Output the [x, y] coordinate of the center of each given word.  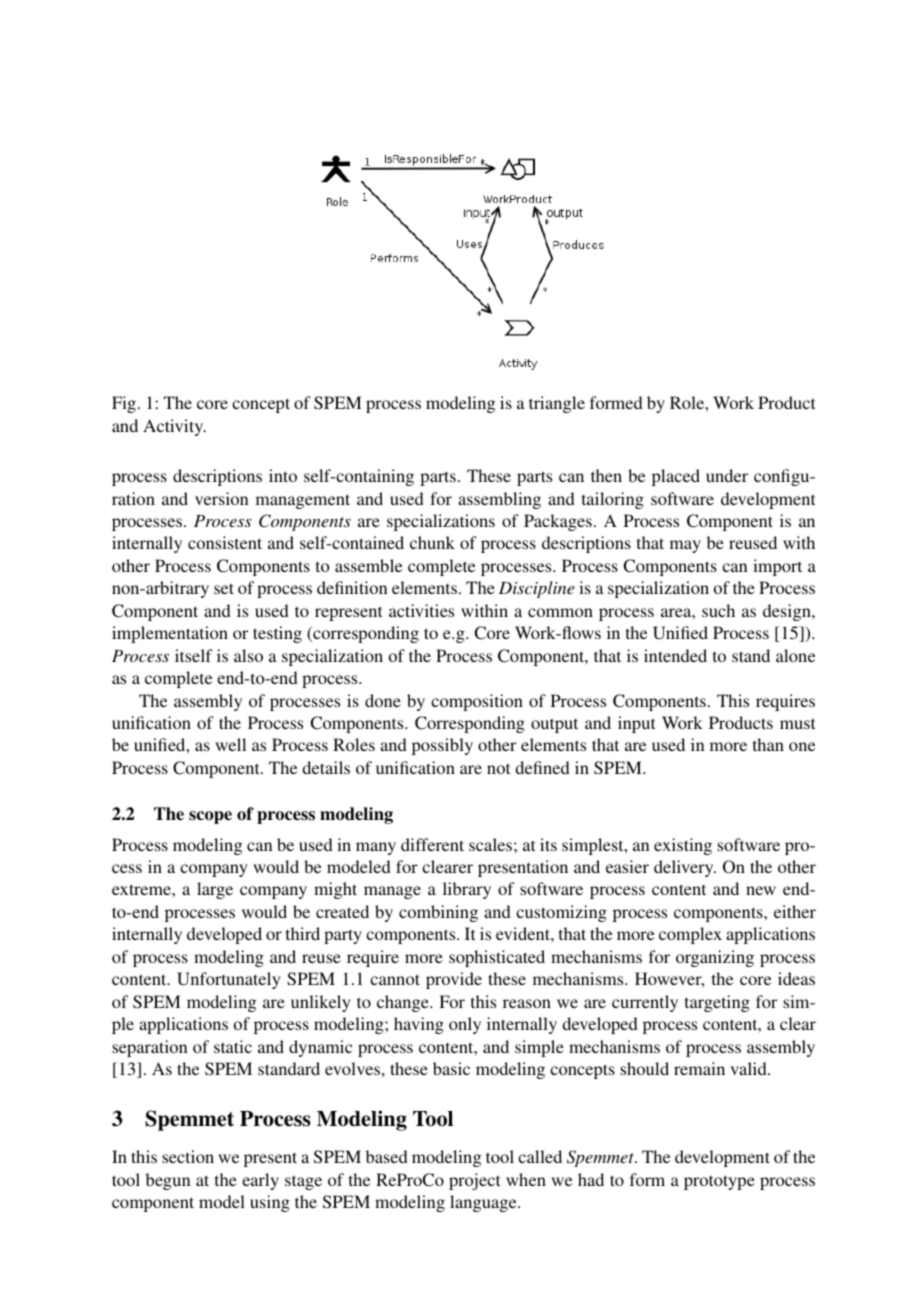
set [224, 588]
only [465, 1025]
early [260, 1181]
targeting [717, 1003]
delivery [685, 868]
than [768, 744]
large [215, 890]
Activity [174, 427]
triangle [557, 404]
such [718, 610]
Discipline [537, 589]
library [467, 890]
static [233, 1046]
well [230, 744]
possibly [442, 746]
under [727, 475]
